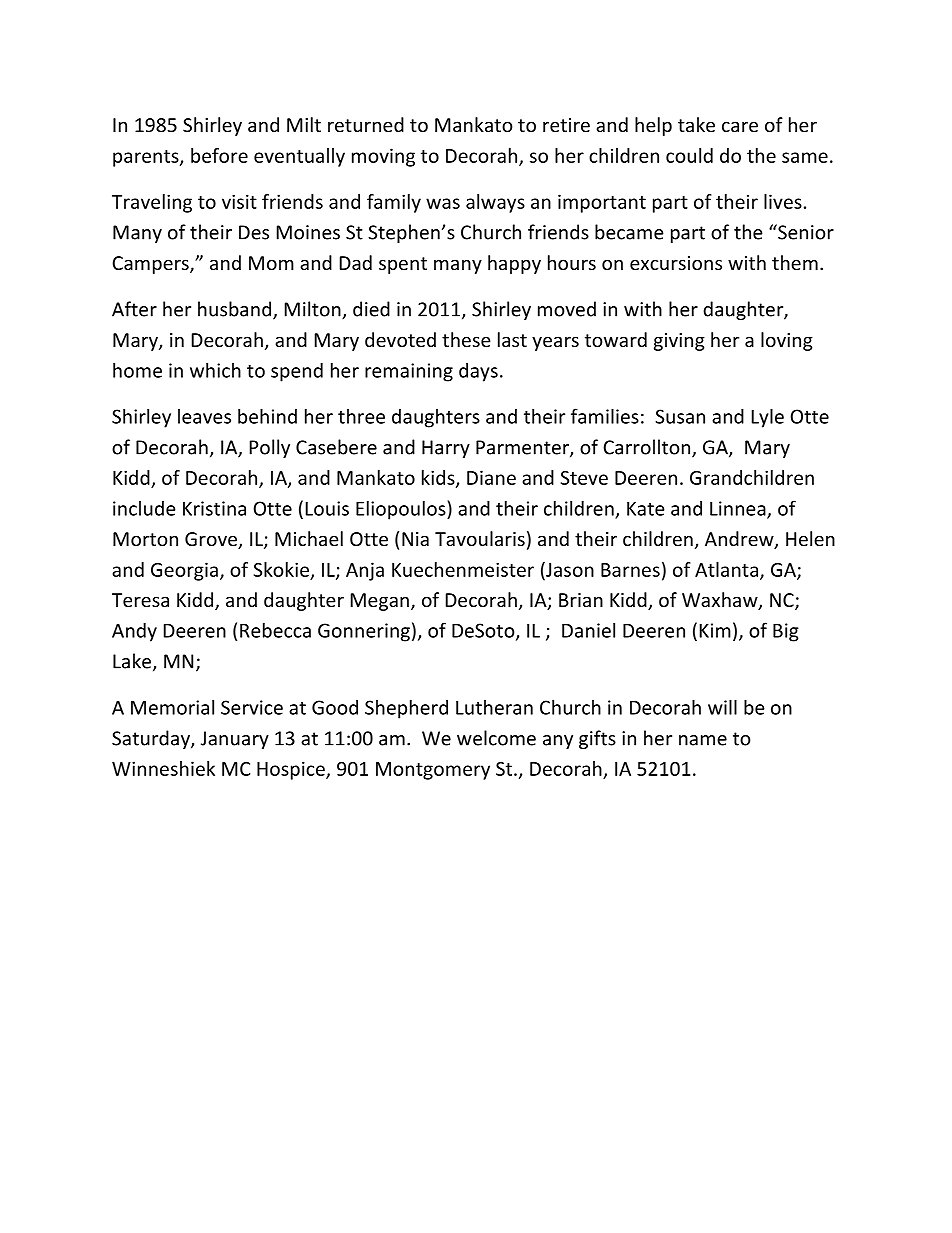  What do you see at coordinates (383, 157) in the page?
I see `moving` at bounding box center [383, 157].
